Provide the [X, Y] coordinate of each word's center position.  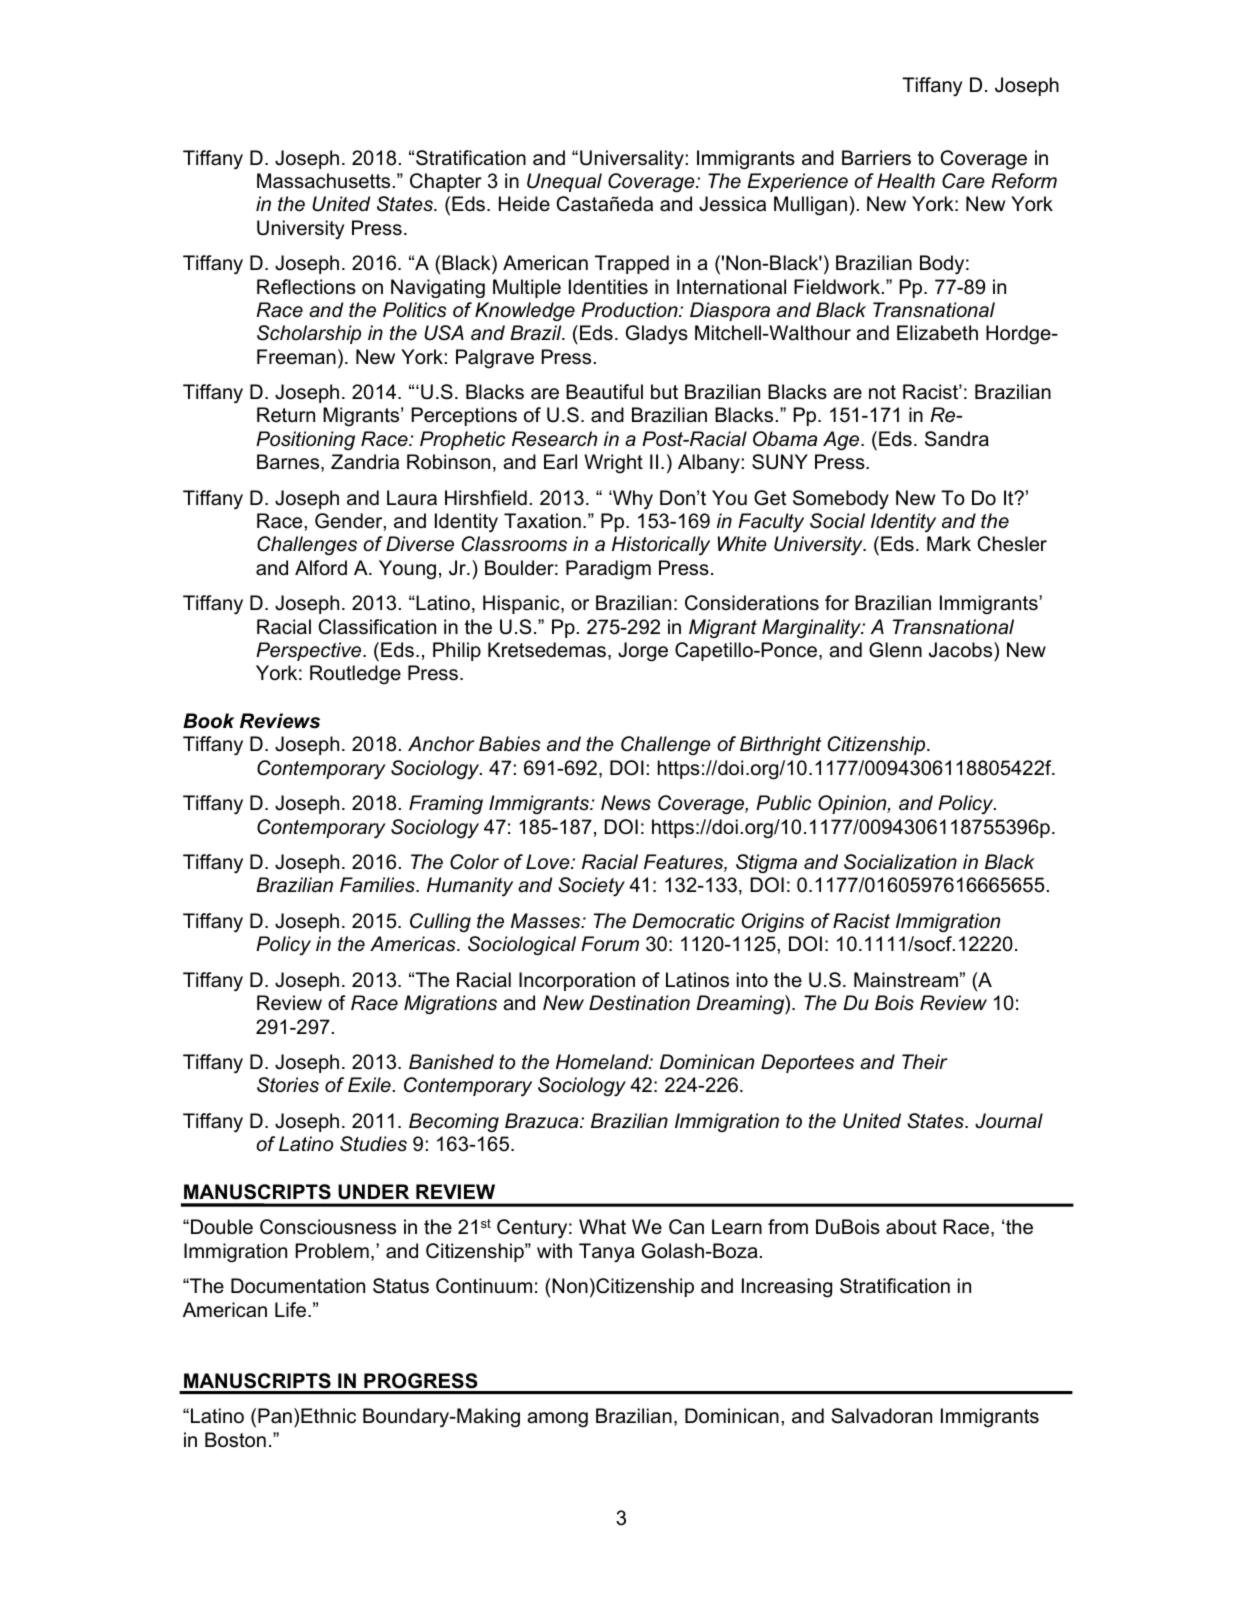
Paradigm [608, 570]
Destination [639, 1003]
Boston [235, 1440]
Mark [949, 544]
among [557, 1420]
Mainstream [906, 980]
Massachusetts [323, 181]
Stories [288, 1085]
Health [906, 181]
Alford [321, 568]
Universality [632, 160]
